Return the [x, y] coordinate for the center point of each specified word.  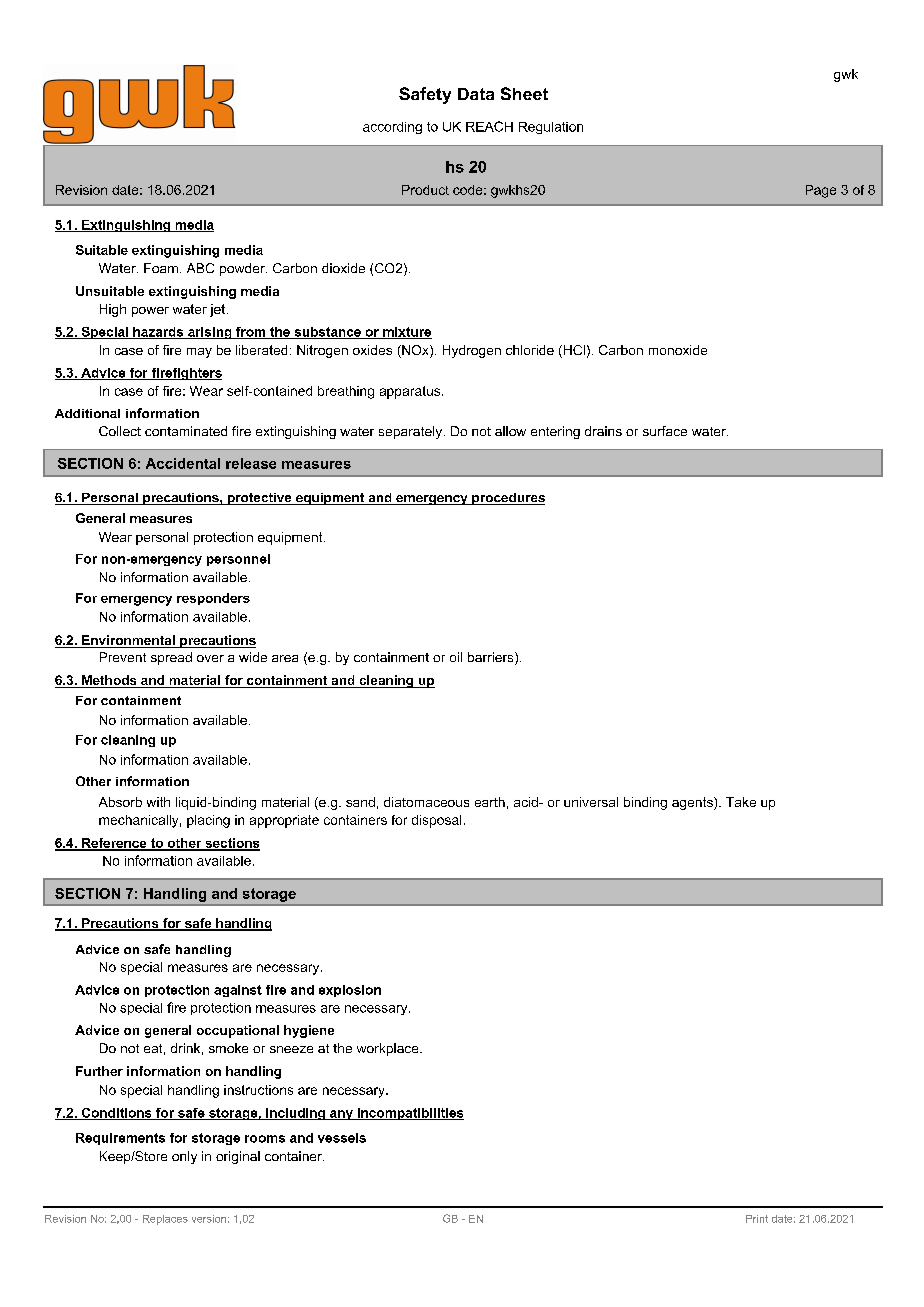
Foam [161, 268]
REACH [489, 126]
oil [456, 657]
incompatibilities [409, 1114]
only [184, 1157]
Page [821, 191]
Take [741, 802]
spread [171, 658]
